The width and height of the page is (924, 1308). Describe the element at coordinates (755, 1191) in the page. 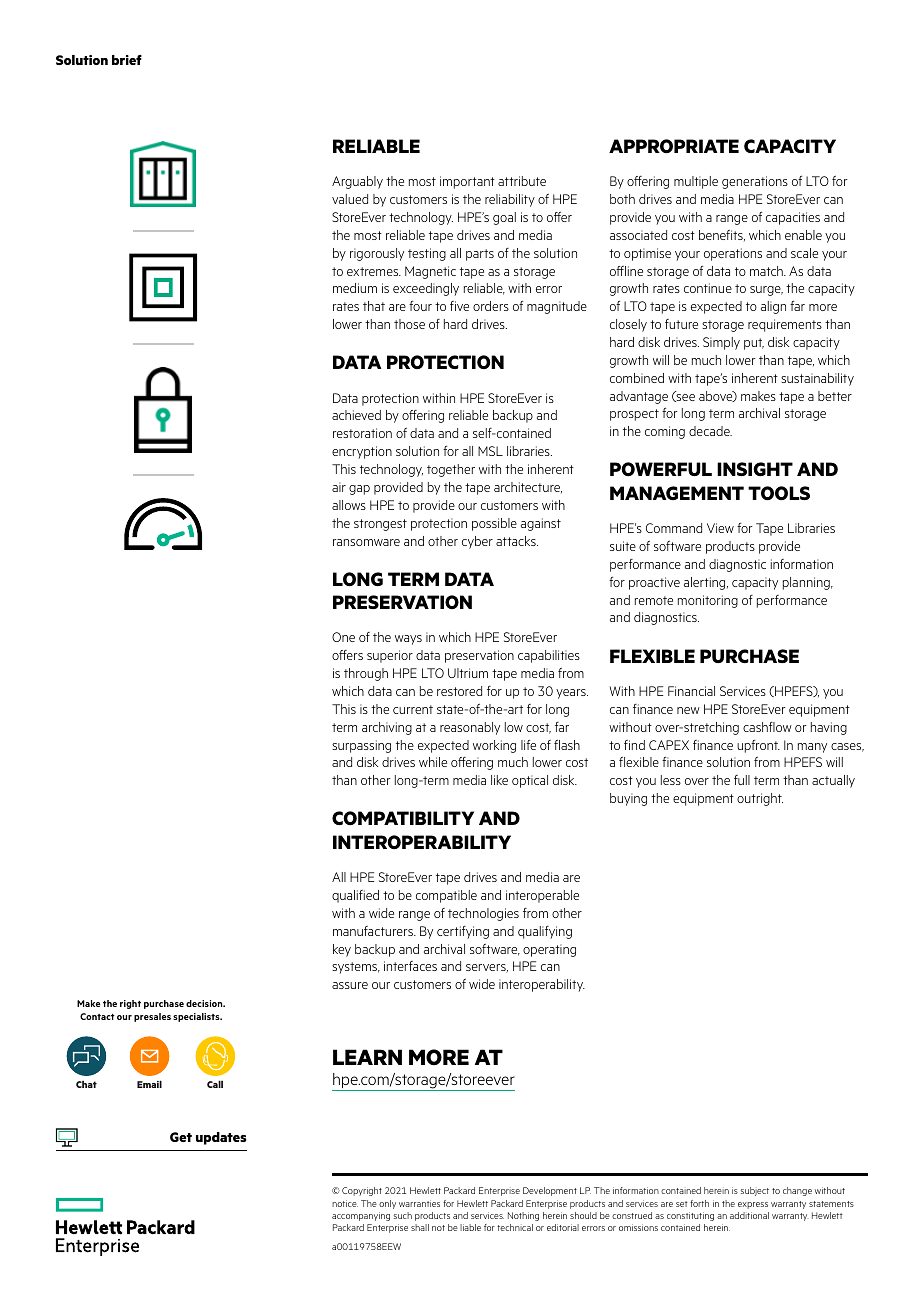

I see `subject` at that location.
